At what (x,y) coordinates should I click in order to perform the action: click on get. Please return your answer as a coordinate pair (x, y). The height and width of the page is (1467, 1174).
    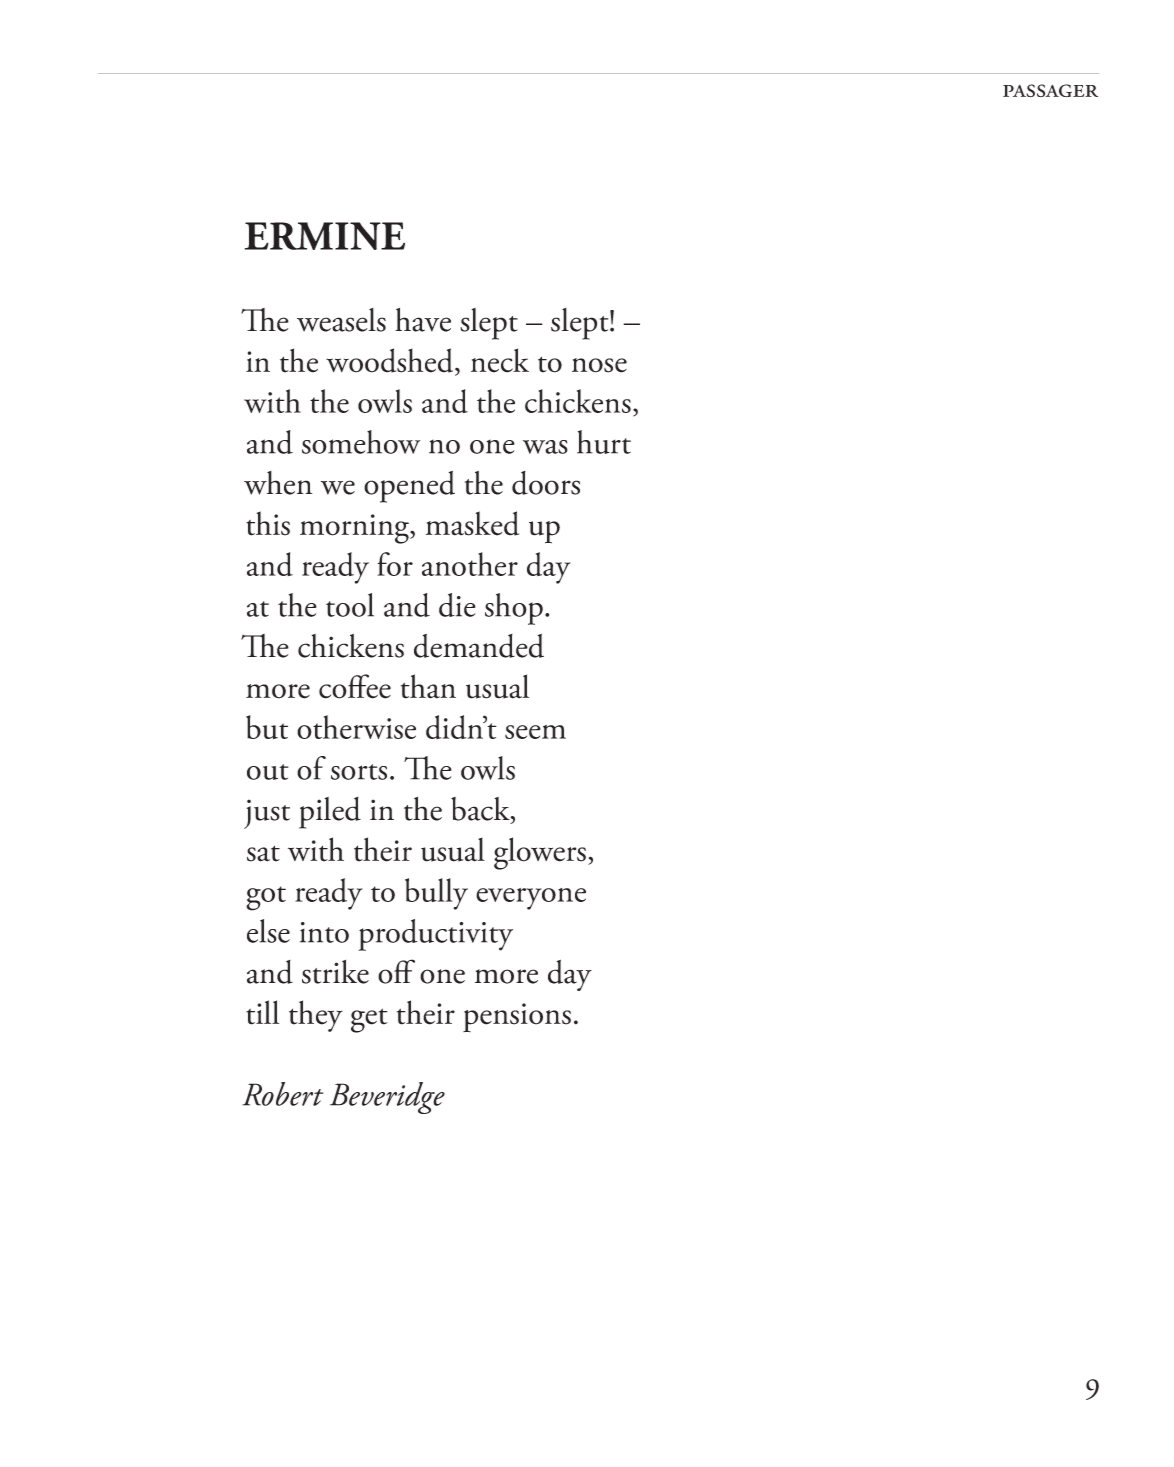
    Looking at the image, I should click on (369, 1020).
